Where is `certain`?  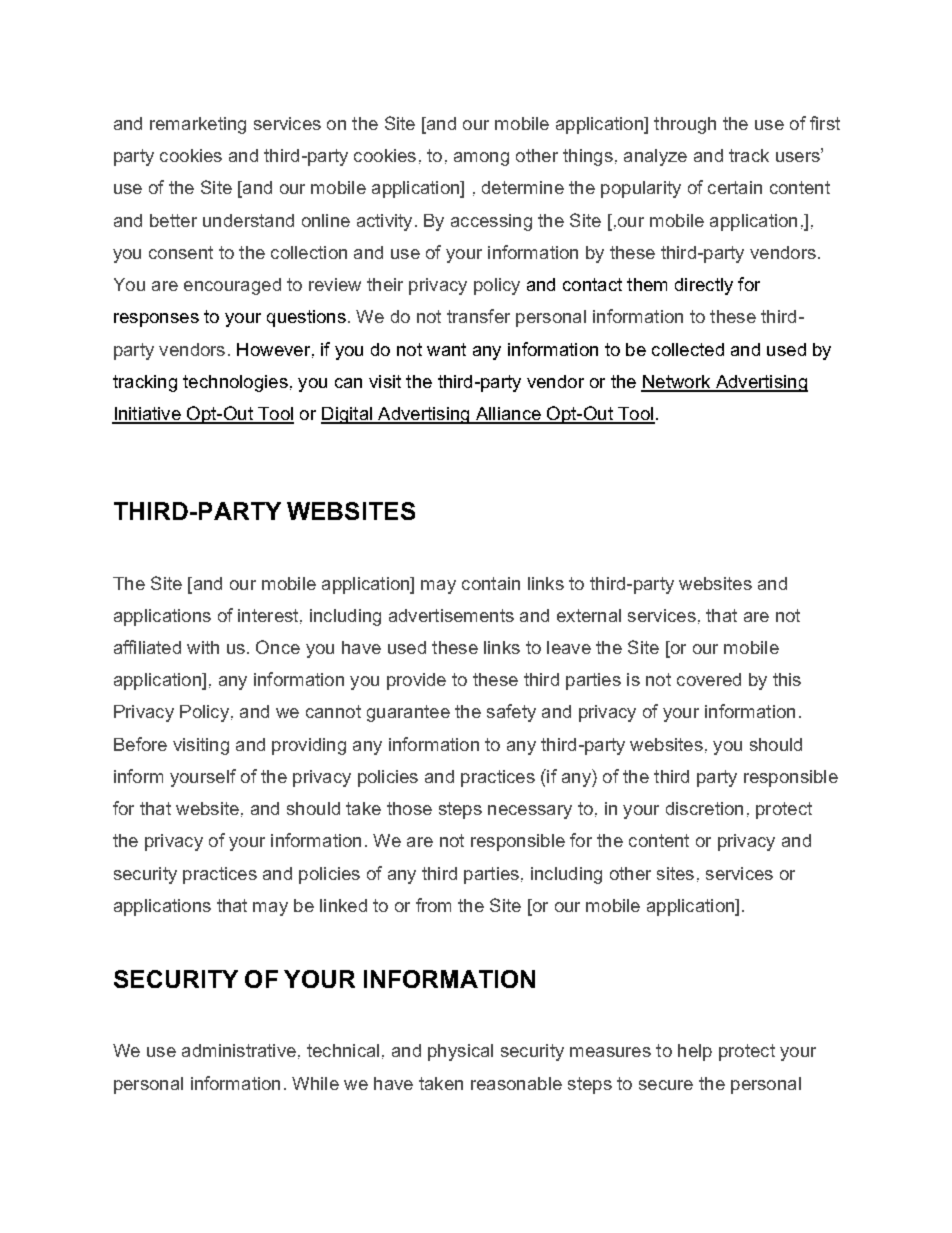 certain is located at coordinates (735, 187).
